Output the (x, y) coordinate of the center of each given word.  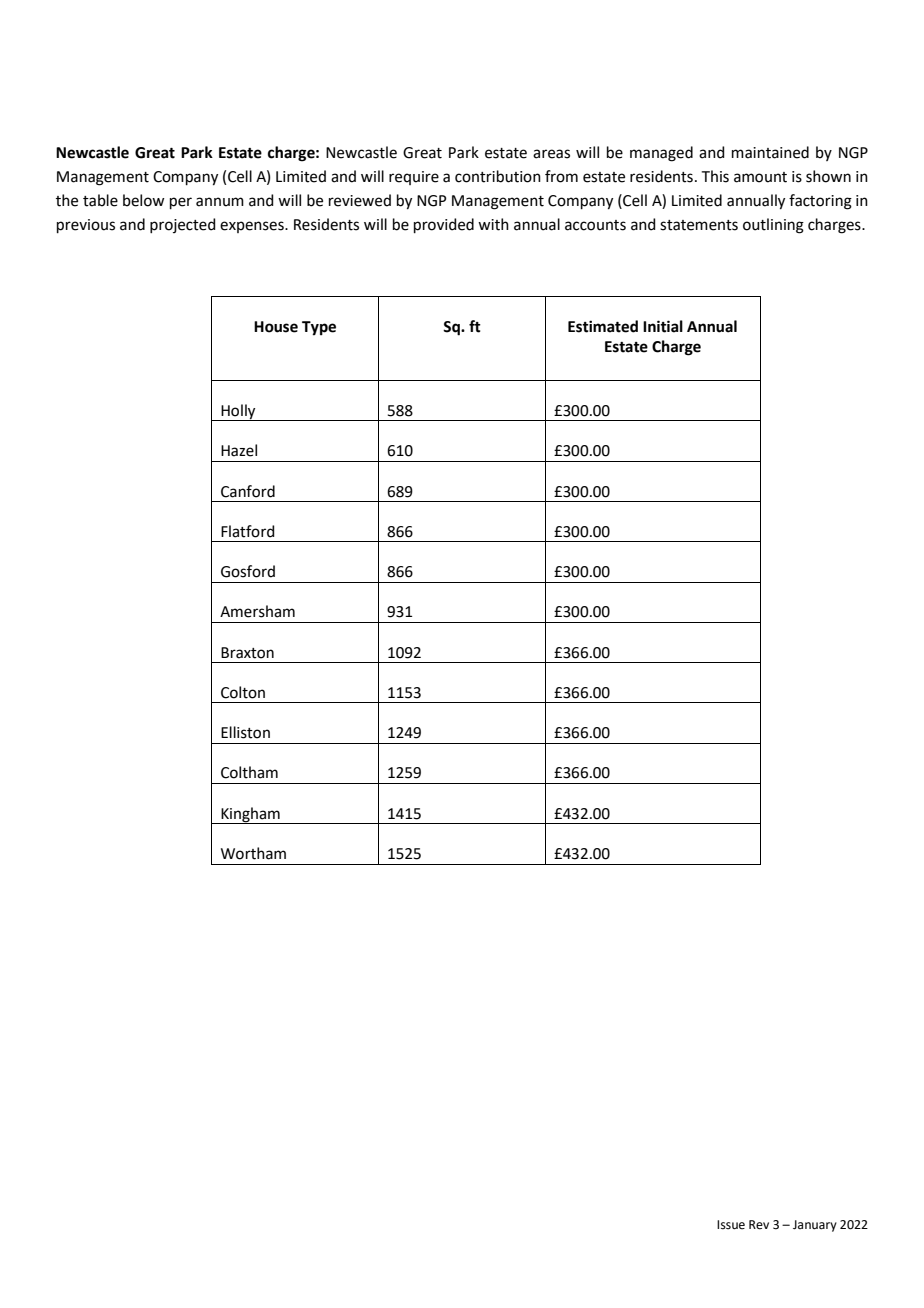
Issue (731, 1225)
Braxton (247, 653)
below (143, 200)
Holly (238, 412)
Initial (663, 326)
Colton (243, 692)
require (414, 178)
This (715, 176)
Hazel (239, 450)
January (815, 1226)
